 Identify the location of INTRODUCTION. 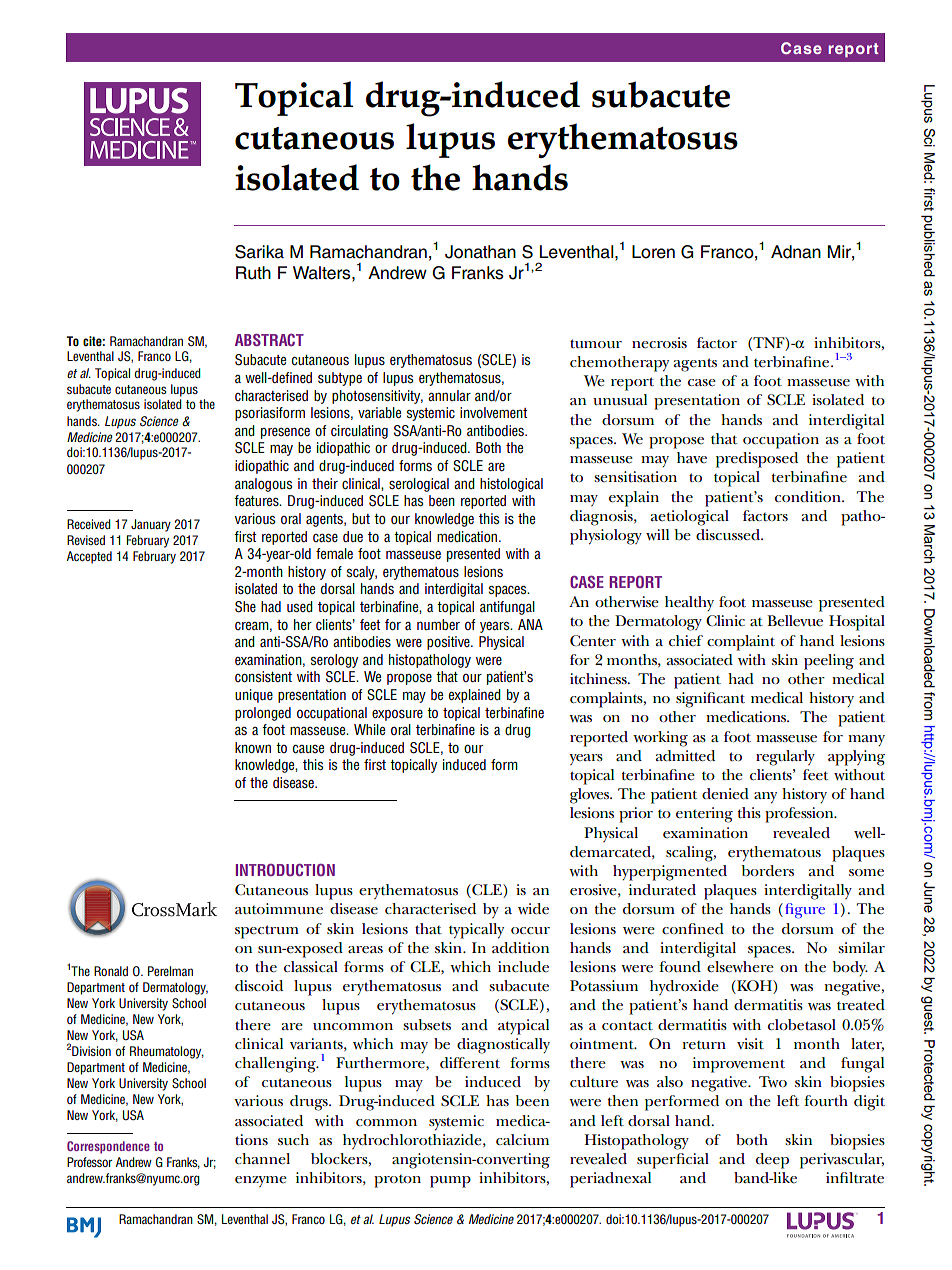
(285, 870).
